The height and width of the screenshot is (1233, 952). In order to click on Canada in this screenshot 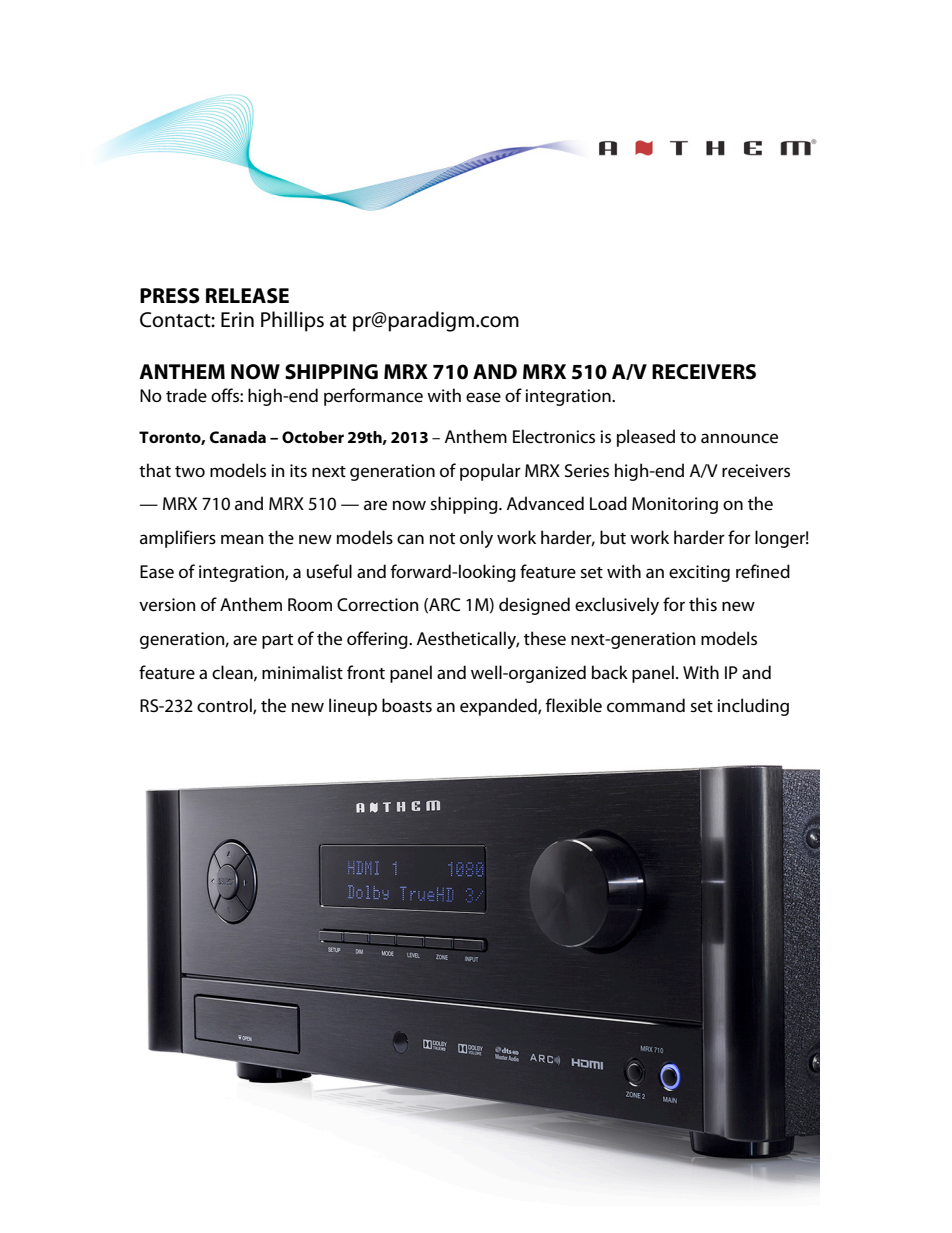, I will do `click(238, 437)`.
